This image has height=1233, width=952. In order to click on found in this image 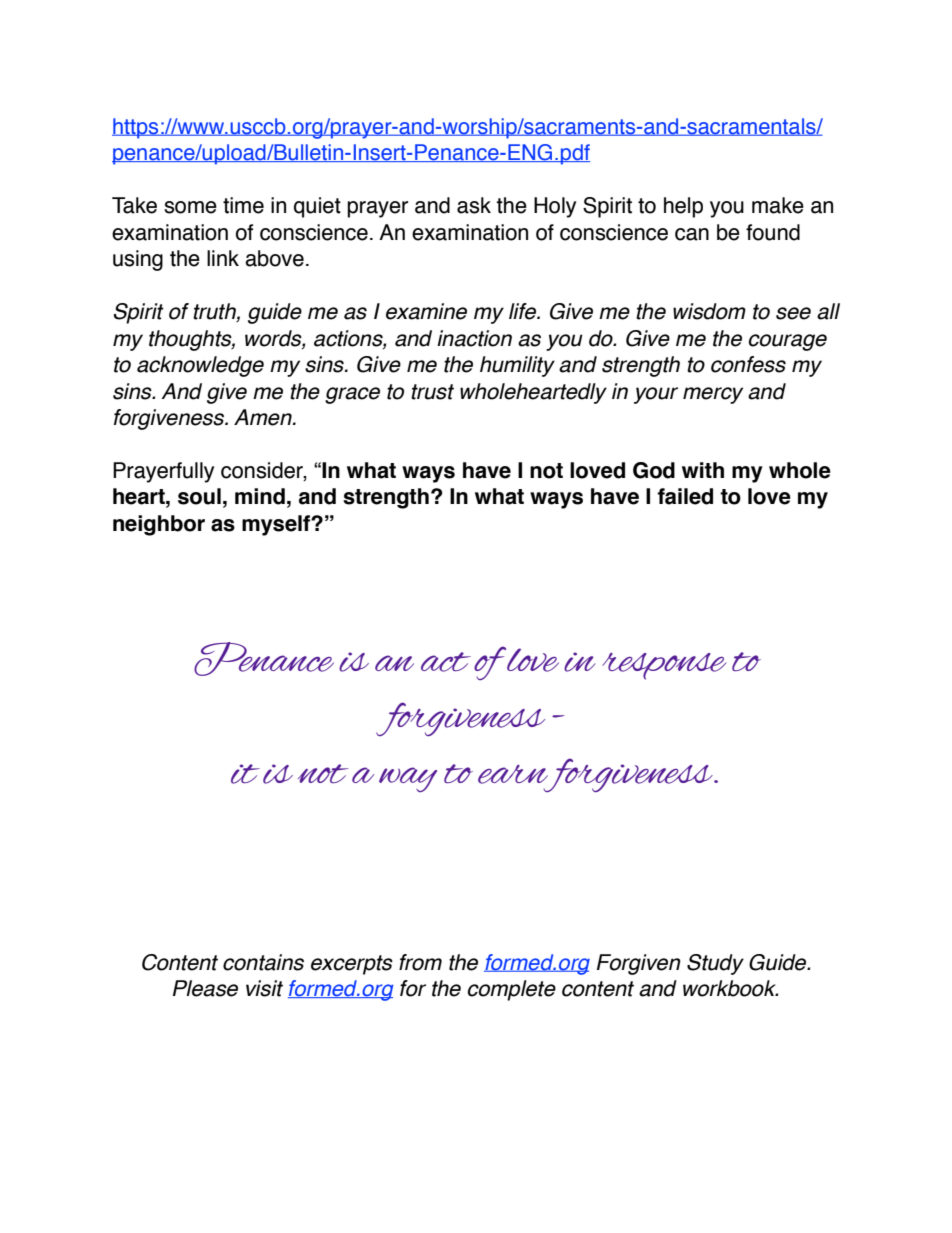, I will do `click(773, 232)`.
